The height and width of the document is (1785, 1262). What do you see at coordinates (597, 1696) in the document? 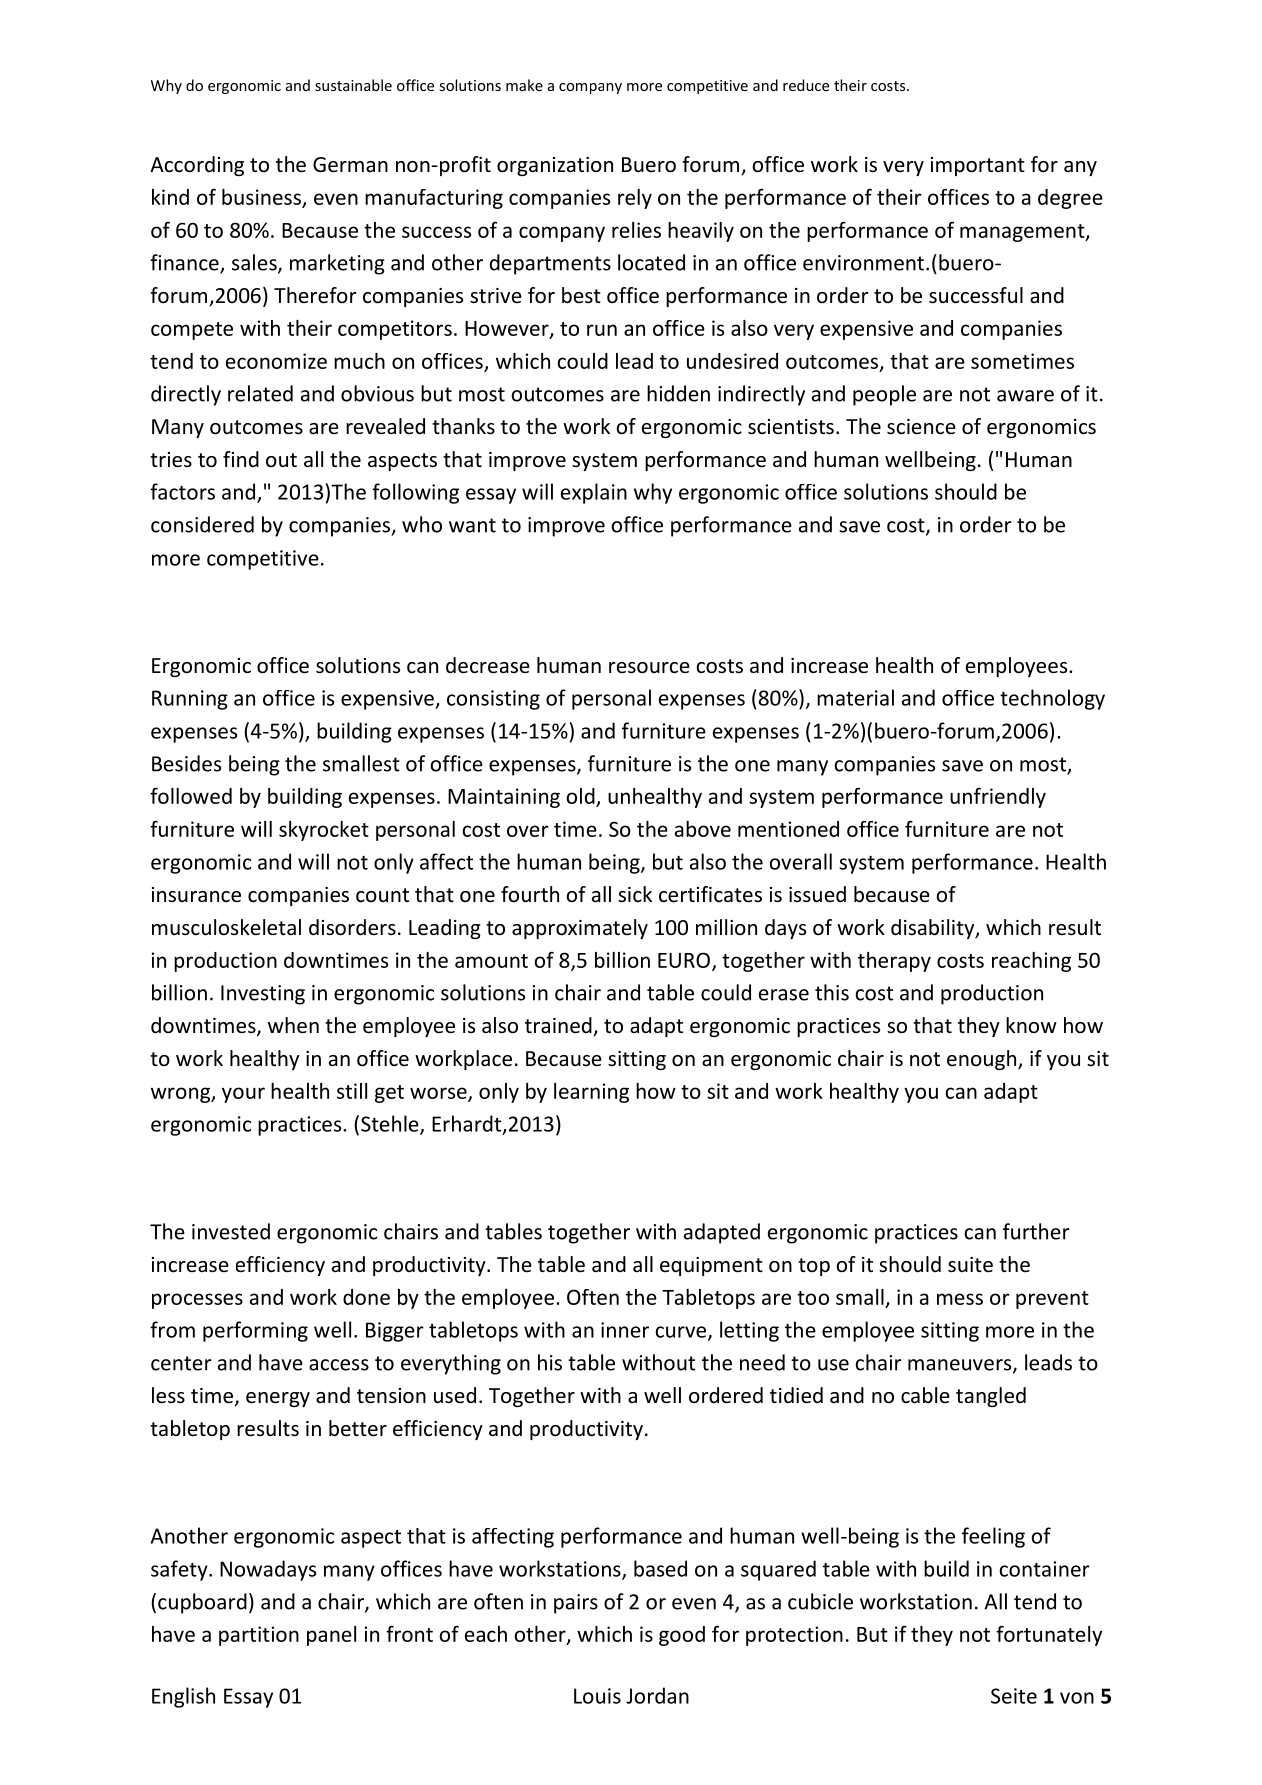
I see `Louis` at bounding box center [597, 1696].
